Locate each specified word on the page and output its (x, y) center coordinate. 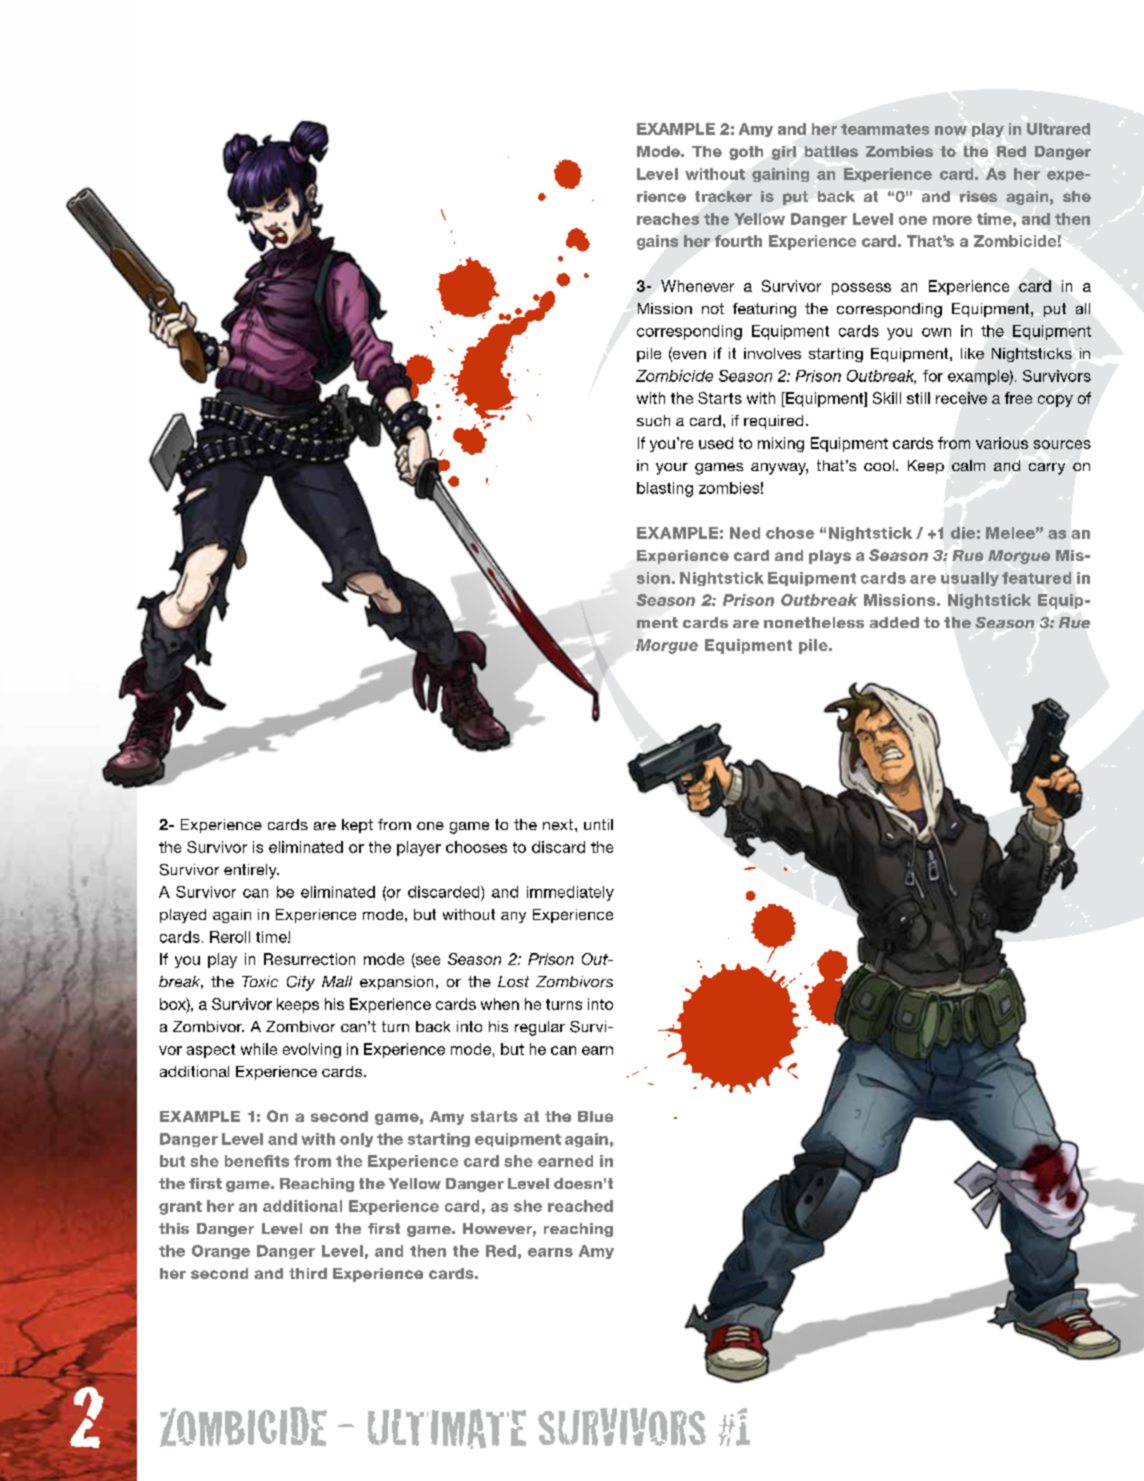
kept (357, 826)
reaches (668, 219)
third (308, 1273)
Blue (595, 1116)
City (301, 983)
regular (540, 1028)
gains (657, 242)
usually (970, 579)
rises (978, 196)
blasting (665, 489)
